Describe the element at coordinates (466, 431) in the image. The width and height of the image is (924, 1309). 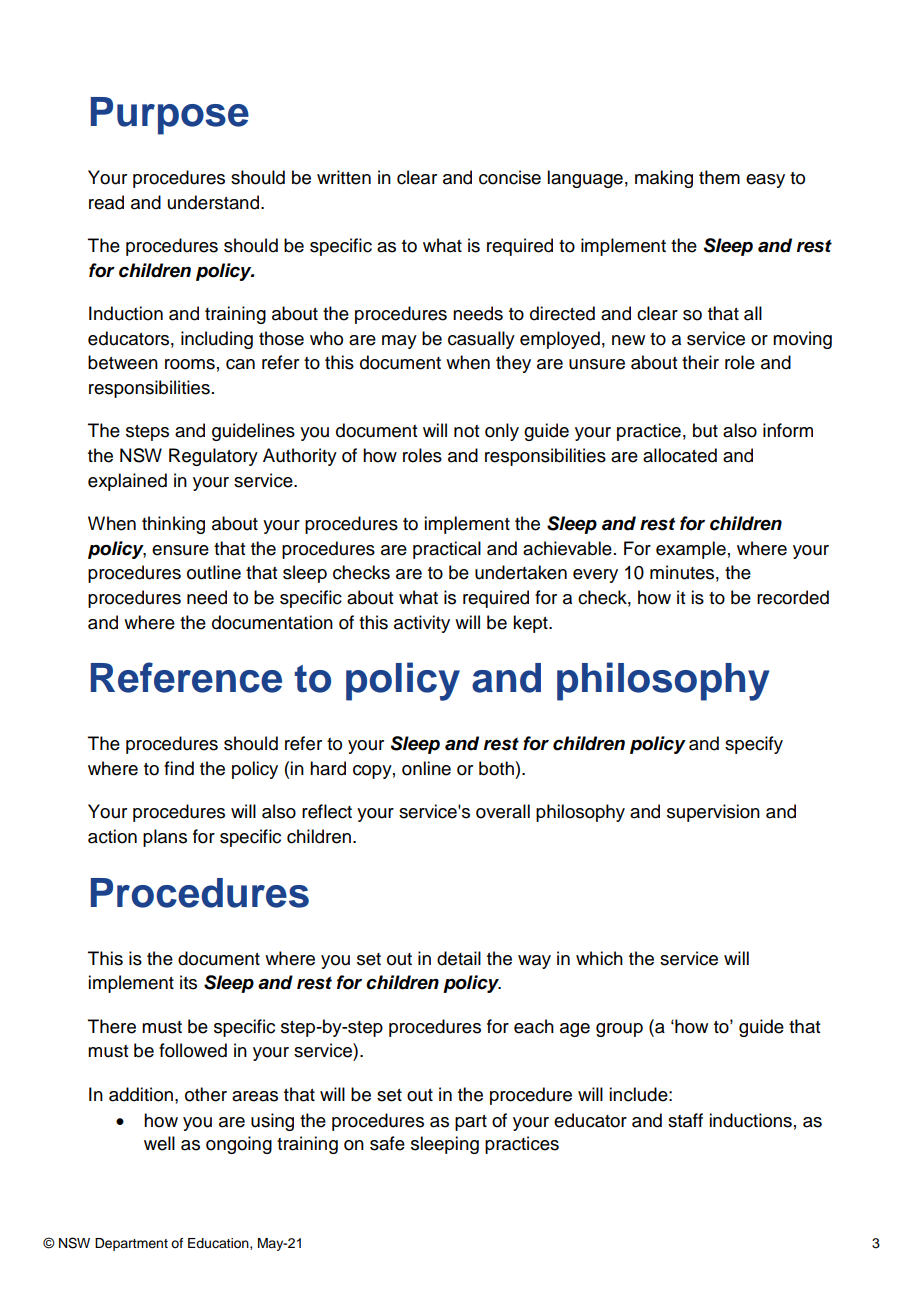
I see `not` at that location.
